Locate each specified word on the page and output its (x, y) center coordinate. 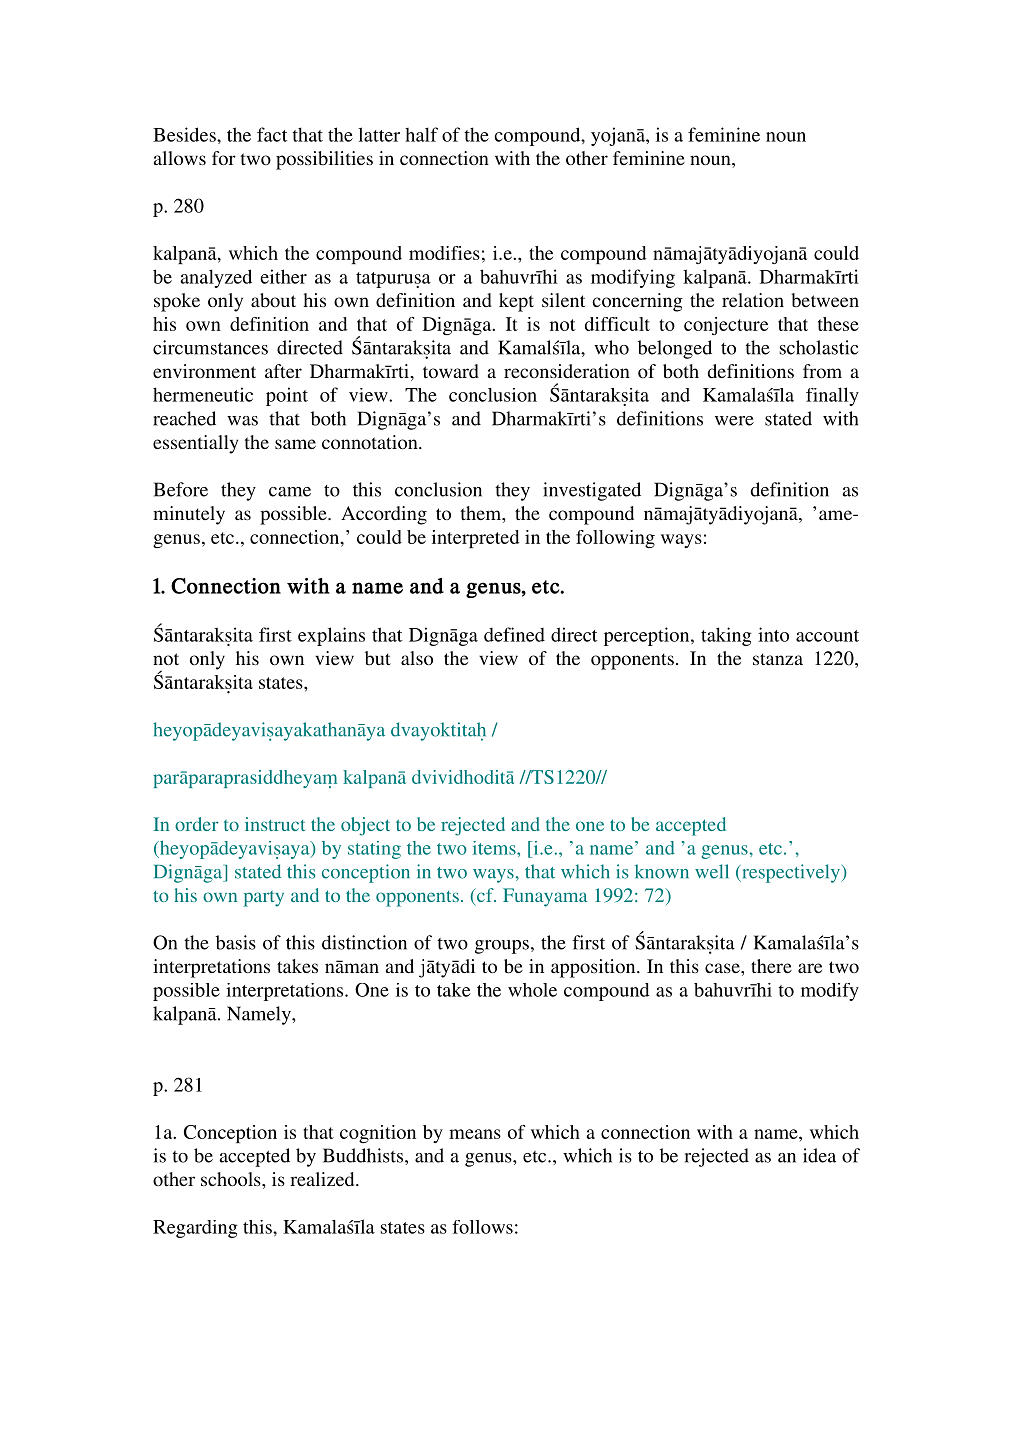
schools (232, 1179)
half (421, 134)
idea (819, 1155)
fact (272, 134)
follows (482, 1227)
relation (753, 300)
